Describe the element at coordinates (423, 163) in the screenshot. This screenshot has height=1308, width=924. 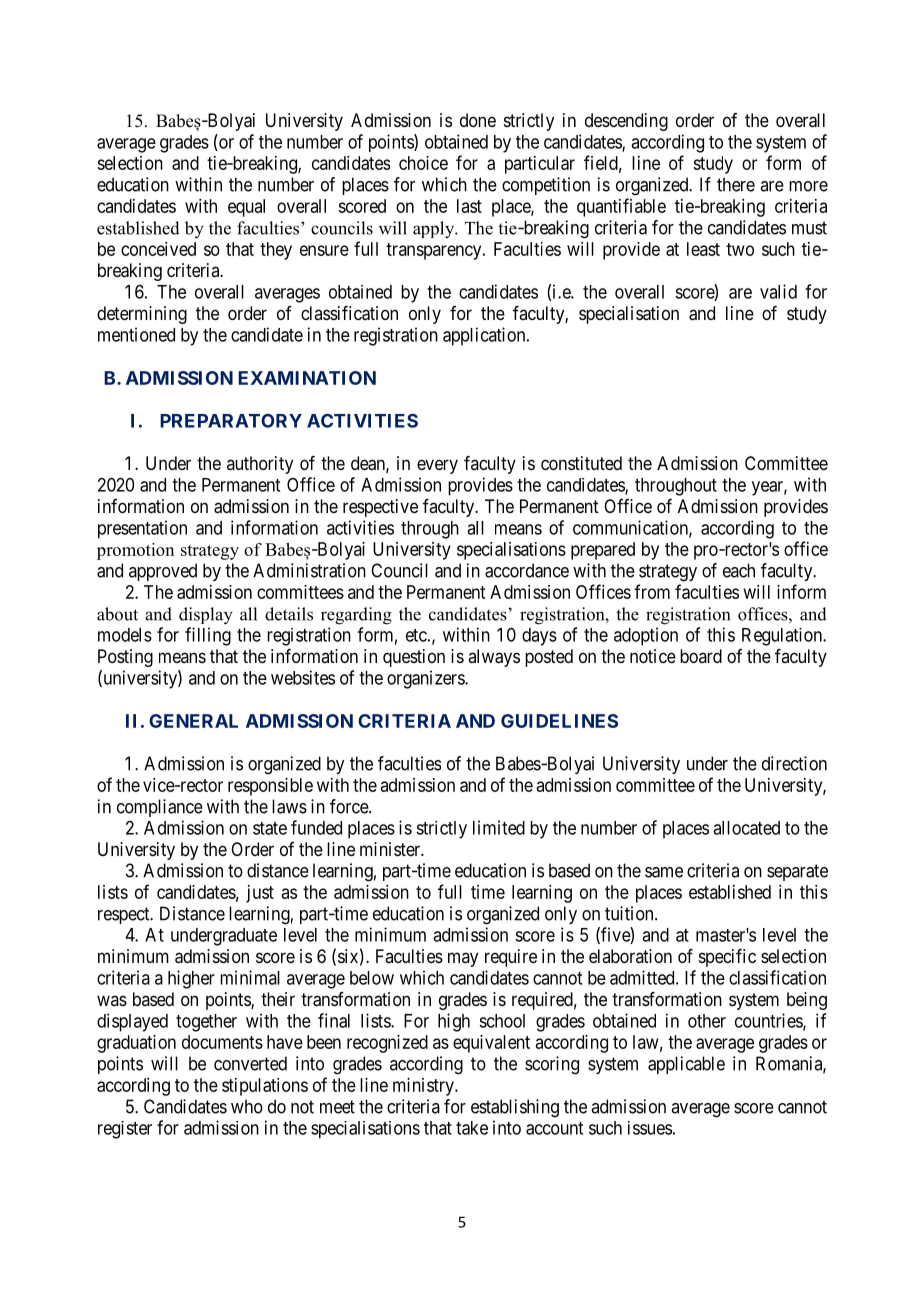
I see `choice` at that location.
